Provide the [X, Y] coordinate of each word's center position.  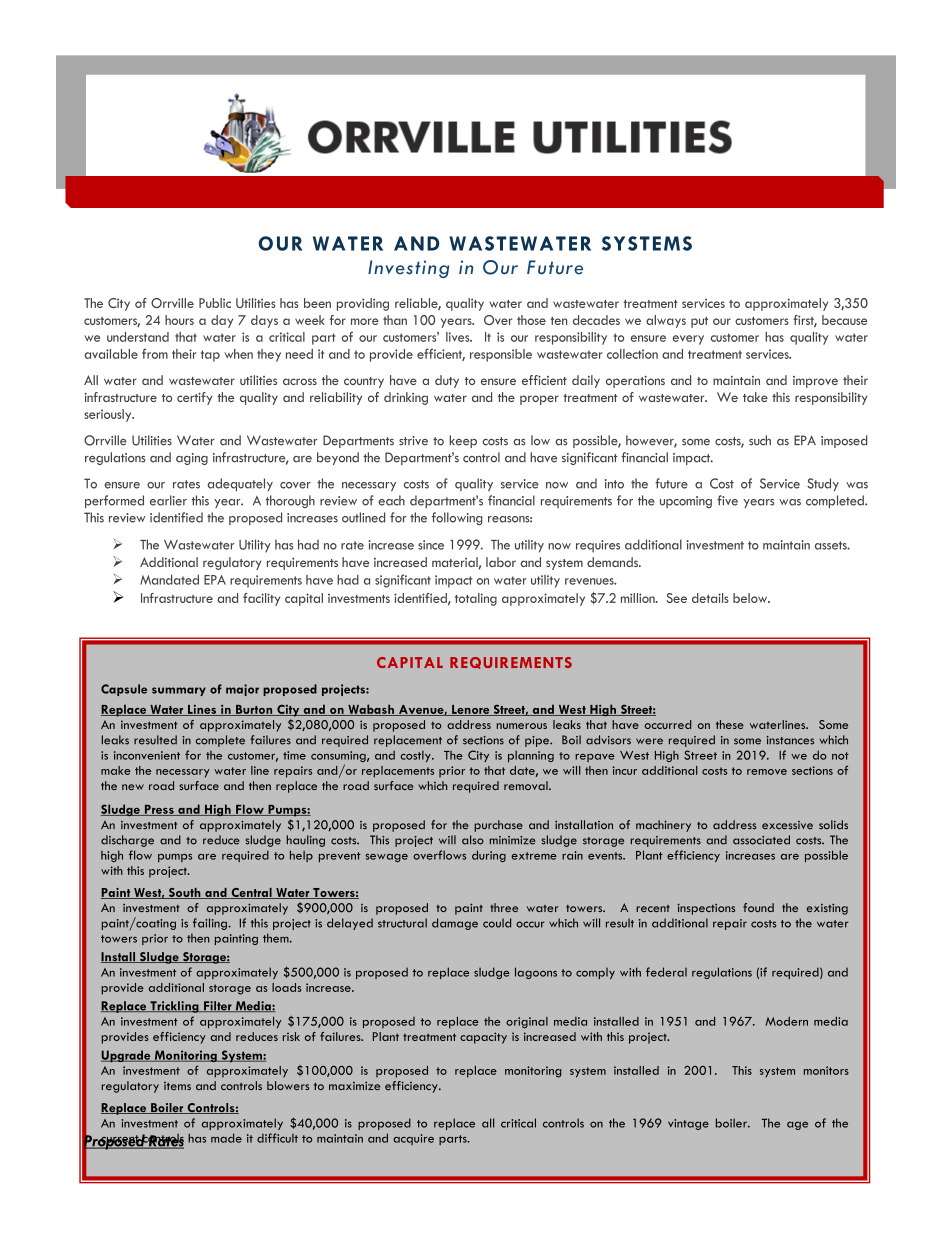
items [177, 1086]
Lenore [471, 710]
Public [215, 303]
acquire [413, 1139]
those [531, 320]
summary [179, 691]
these [730, 724]
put [699, 322]
